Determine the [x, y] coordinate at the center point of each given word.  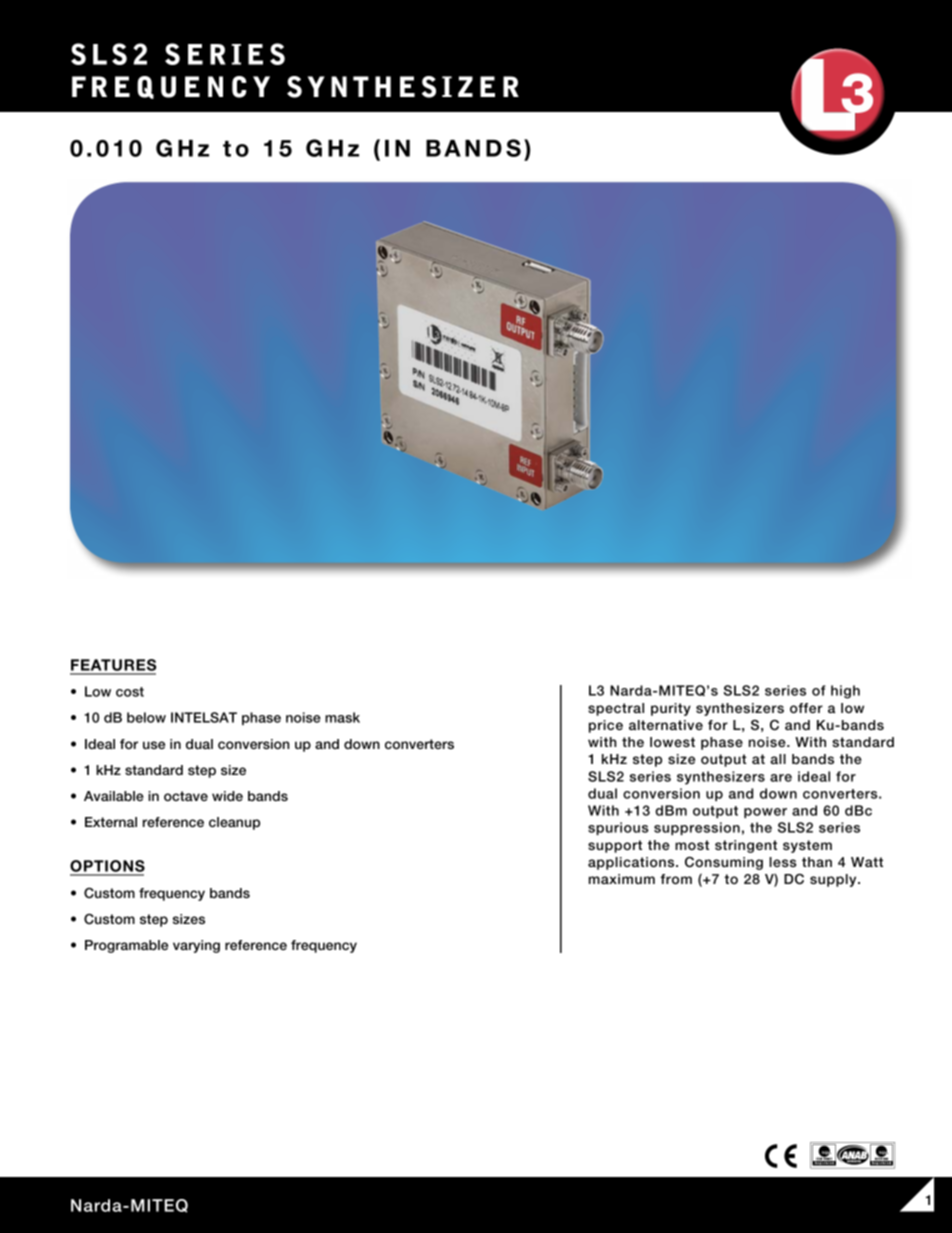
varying [196, 946]
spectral [616, 709]
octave [186, 796]
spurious [618, 828]
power [765, 813]
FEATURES [113, 666]
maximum [622, 879]
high [845, 692]
